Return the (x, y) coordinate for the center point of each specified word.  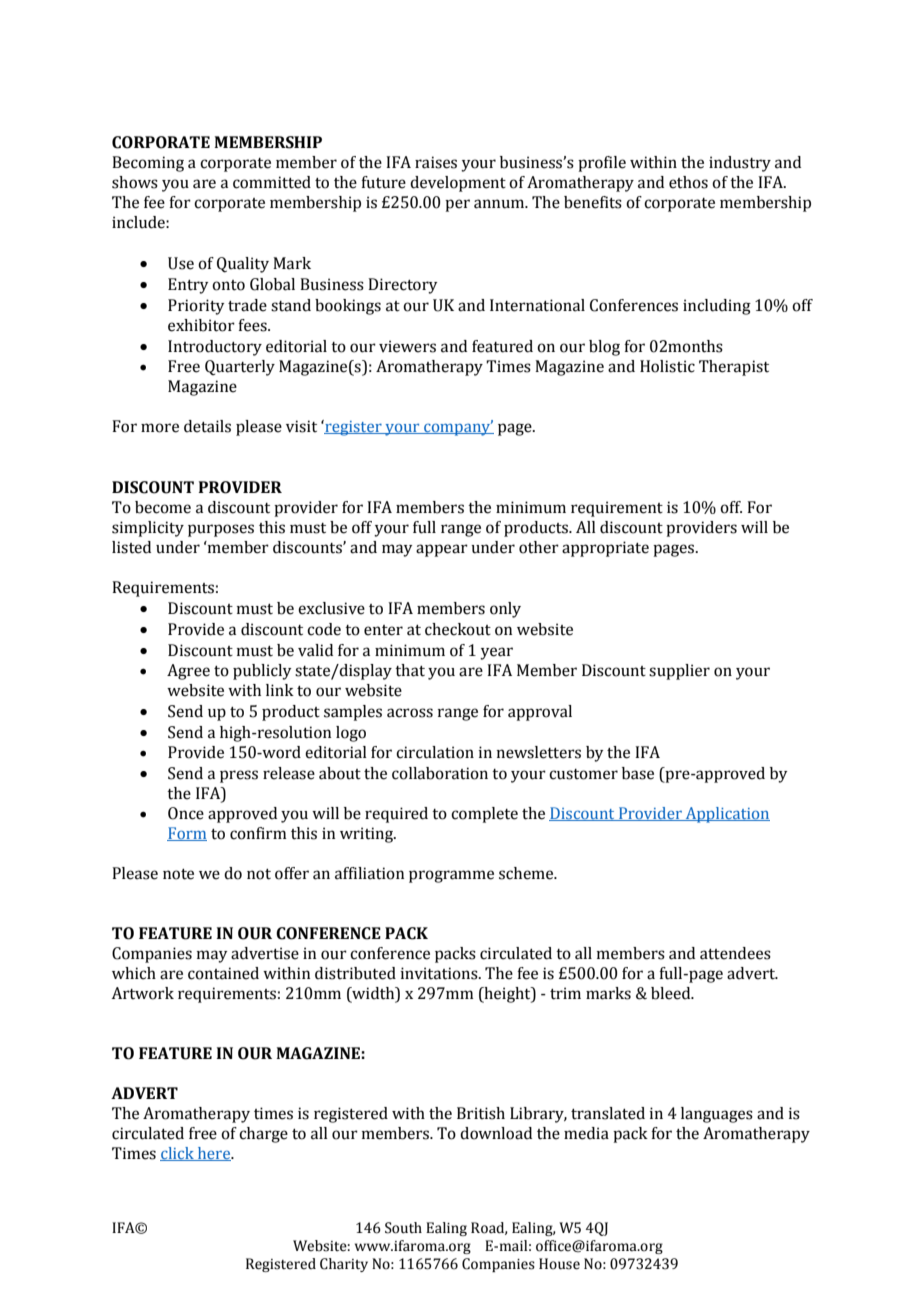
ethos (688, 182)
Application (726, 815)
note (178, 874)
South (403, 1228)
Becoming (148, 164)
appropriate (605, 549)
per (457, 205)
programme (451, 876)
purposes (221, 530)
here (214, 1154)
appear (442, 550)
